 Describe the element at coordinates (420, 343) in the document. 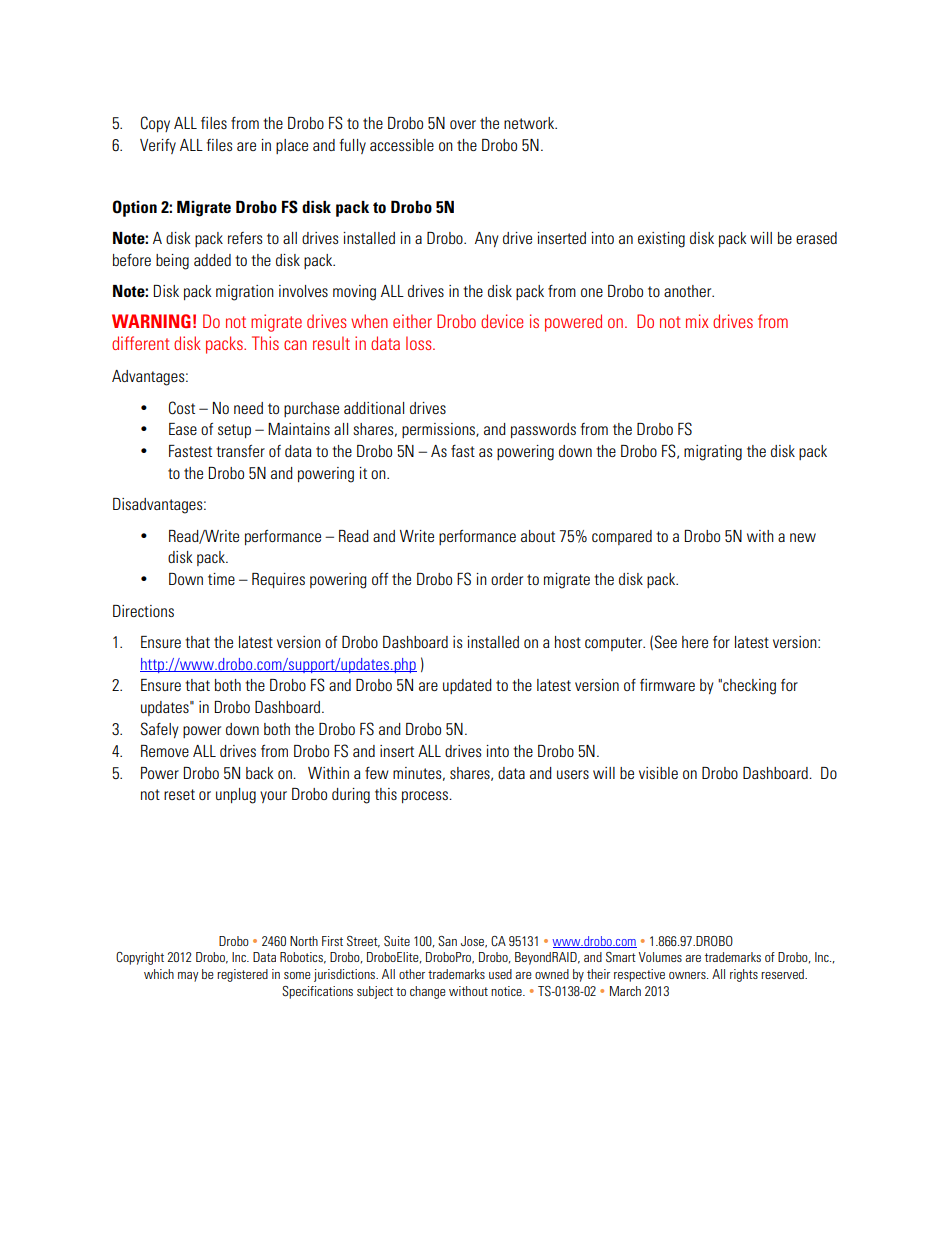

I see `loss` at that location.
